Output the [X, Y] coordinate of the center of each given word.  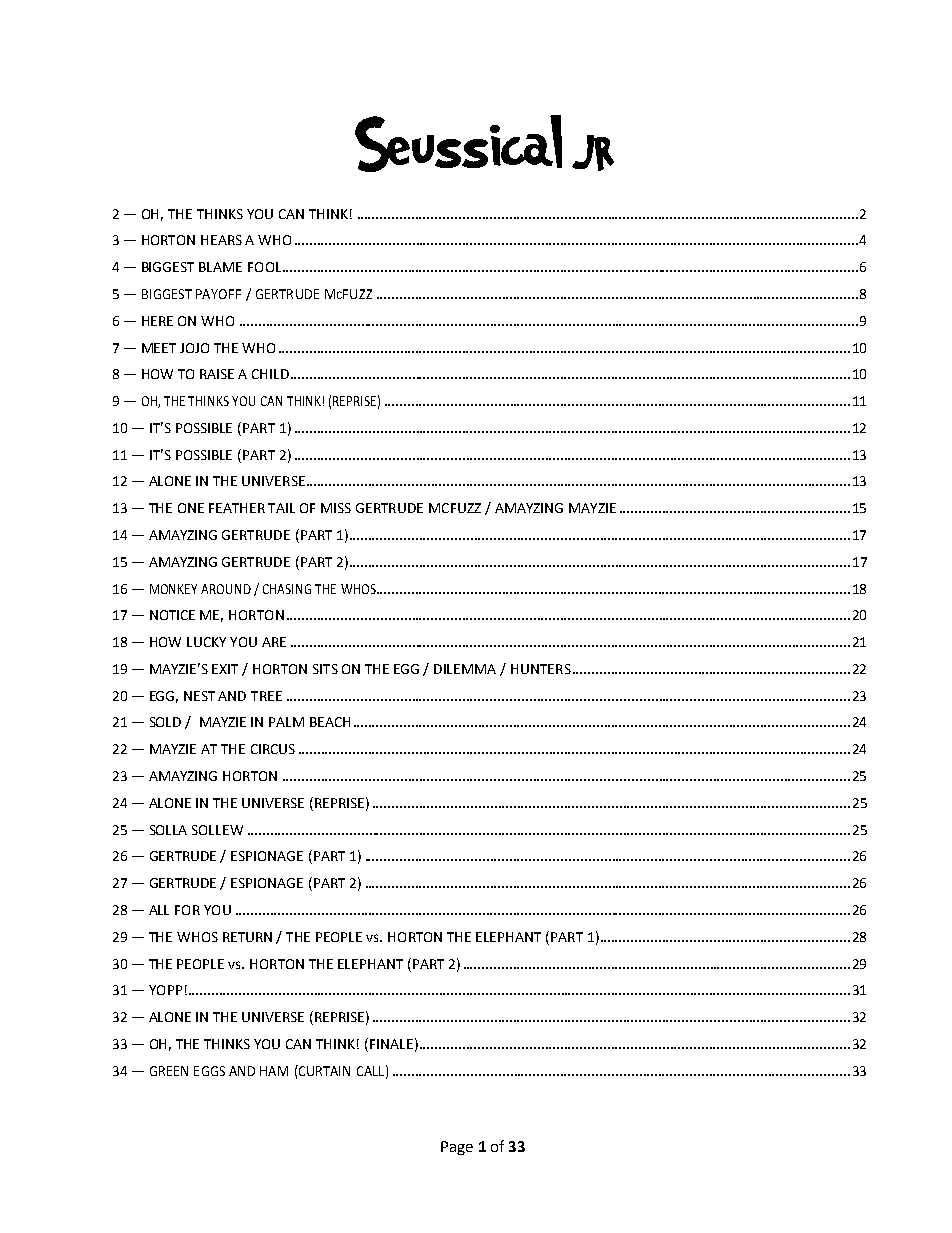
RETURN [247, 937]
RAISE [217, 374]
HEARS [221, 240]
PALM [286, 722]
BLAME [220, 267]
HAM [274, 1071]
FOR [187, 910]
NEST [199, 696]
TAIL [281, 508]
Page [457, 1148]
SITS [325, 669]
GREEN [169, 1071]
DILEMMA [465, 669]
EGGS [209, 1071]
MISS [336, 508]
